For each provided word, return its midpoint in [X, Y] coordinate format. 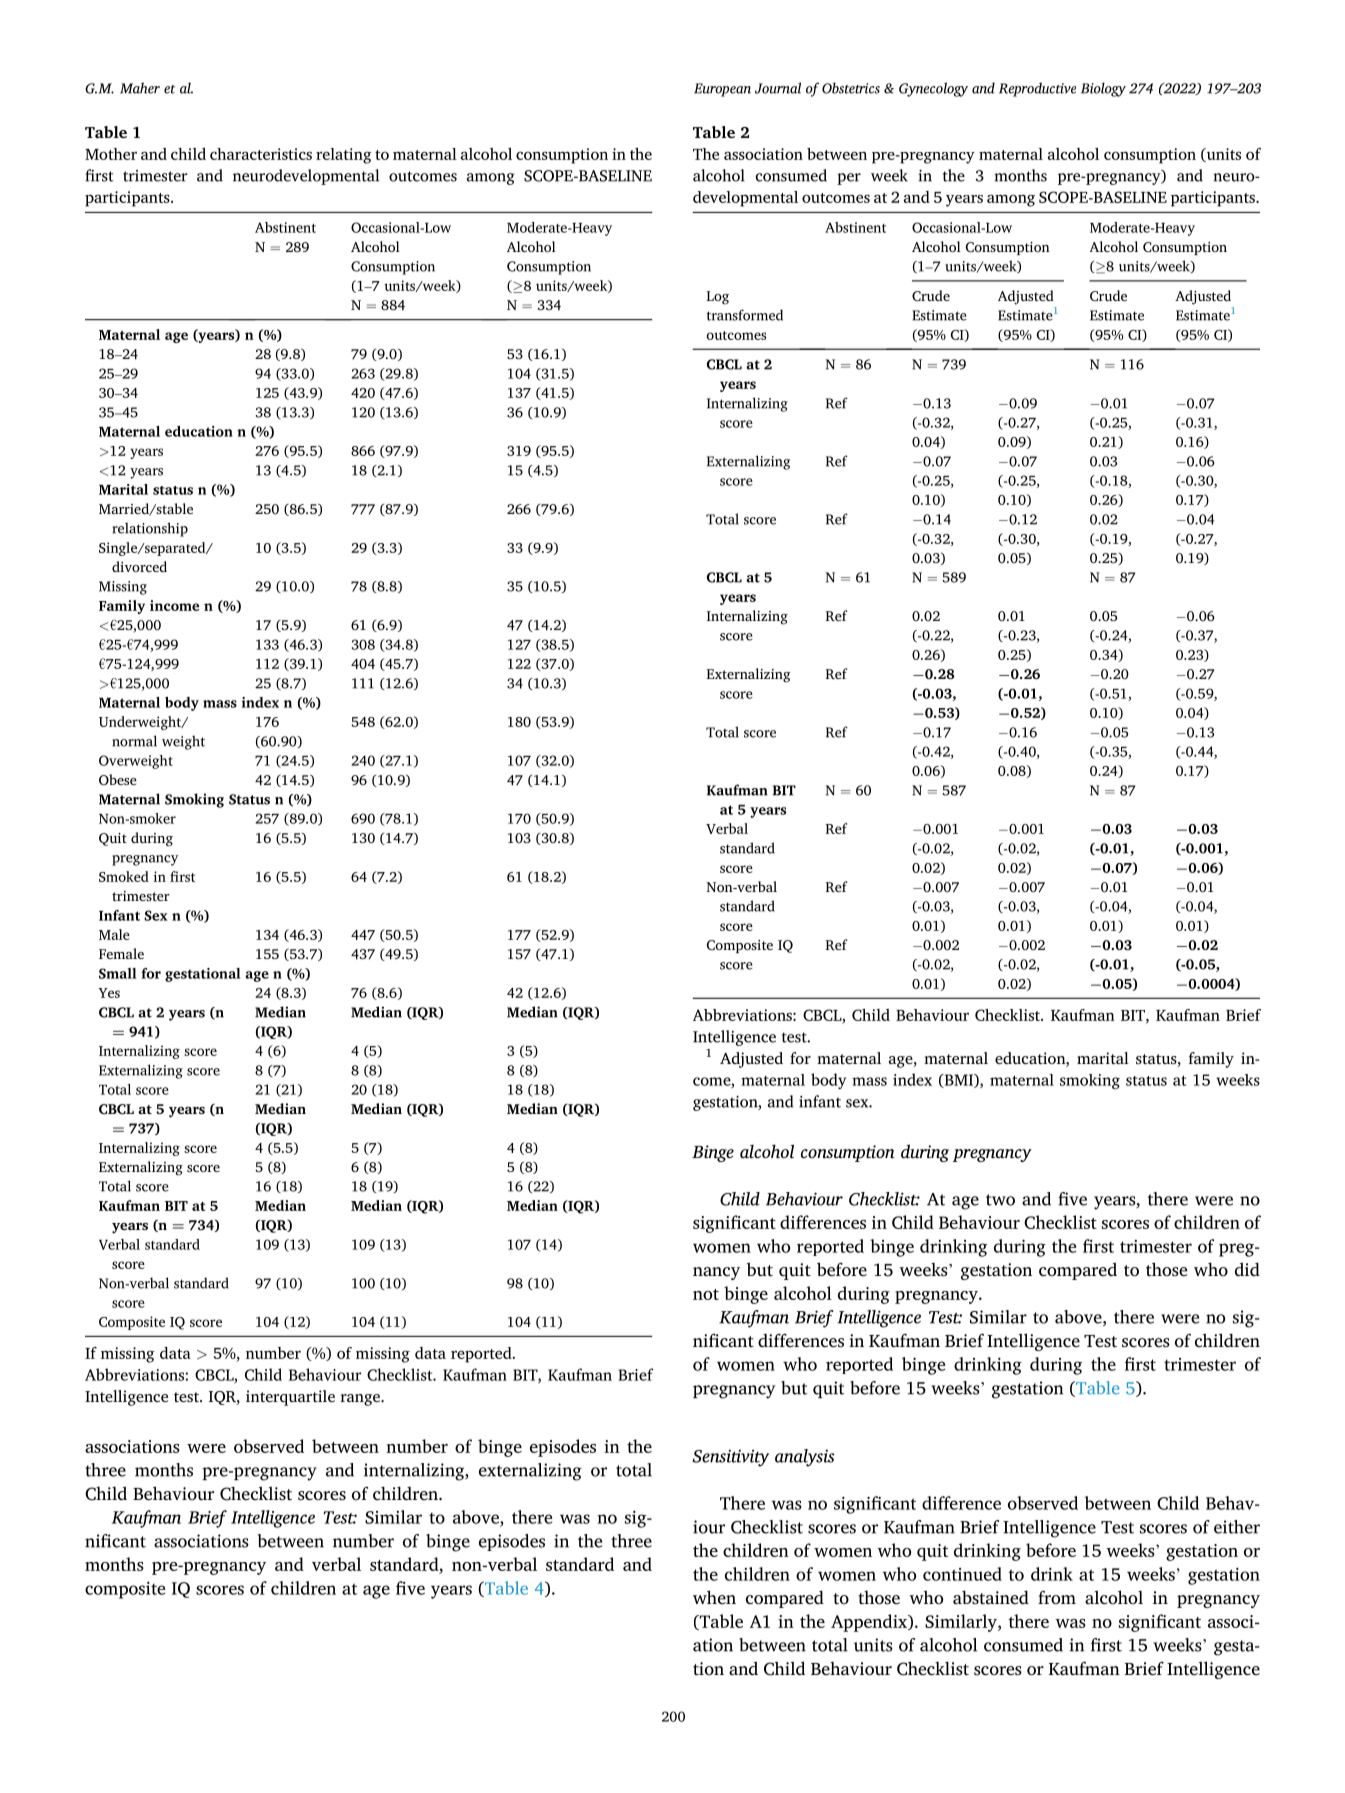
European [722, 90]
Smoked [124, 876]
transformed [744, 315]
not [706, 1294]
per [849, 179]
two [1000, 1200]
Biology [1103, 89]
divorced [139, 566]
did [1247, 1269]
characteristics [261, 154]
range [361, 1400]
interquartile [290, 1398]
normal [134, 741]
